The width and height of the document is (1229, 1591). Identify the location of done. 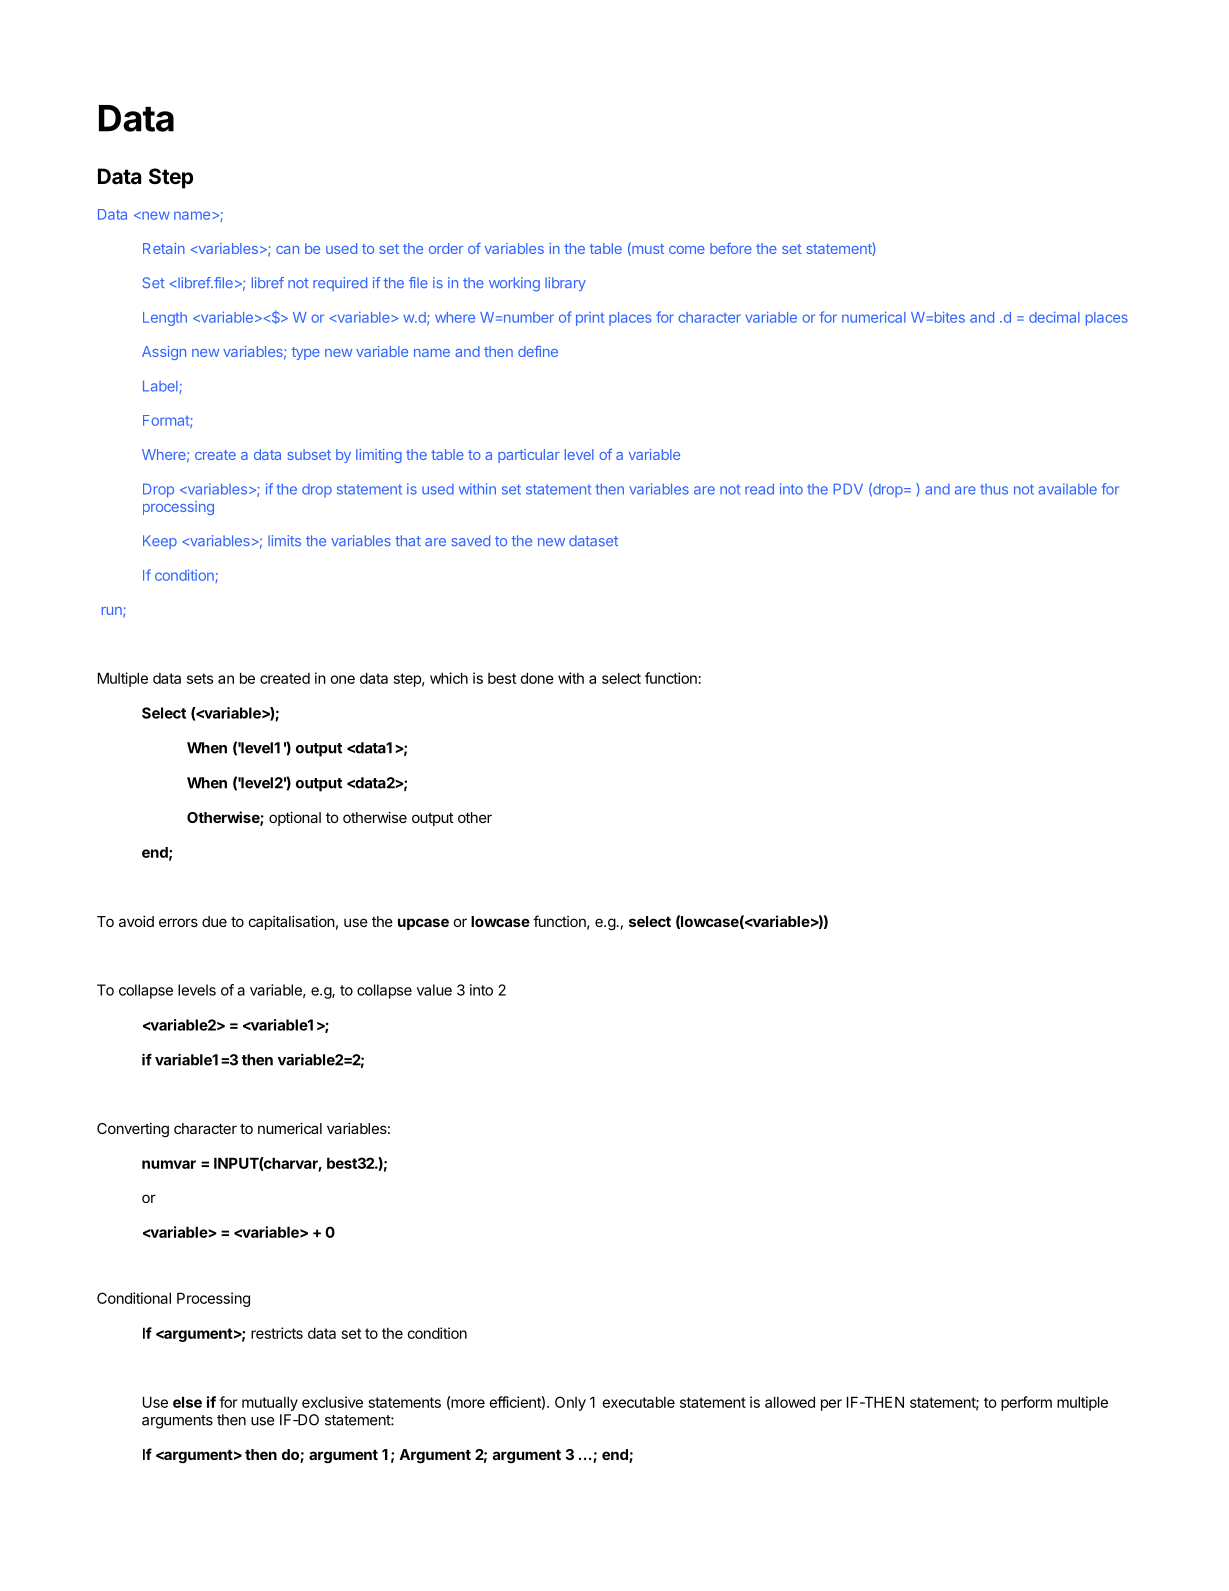
(537, 678).
